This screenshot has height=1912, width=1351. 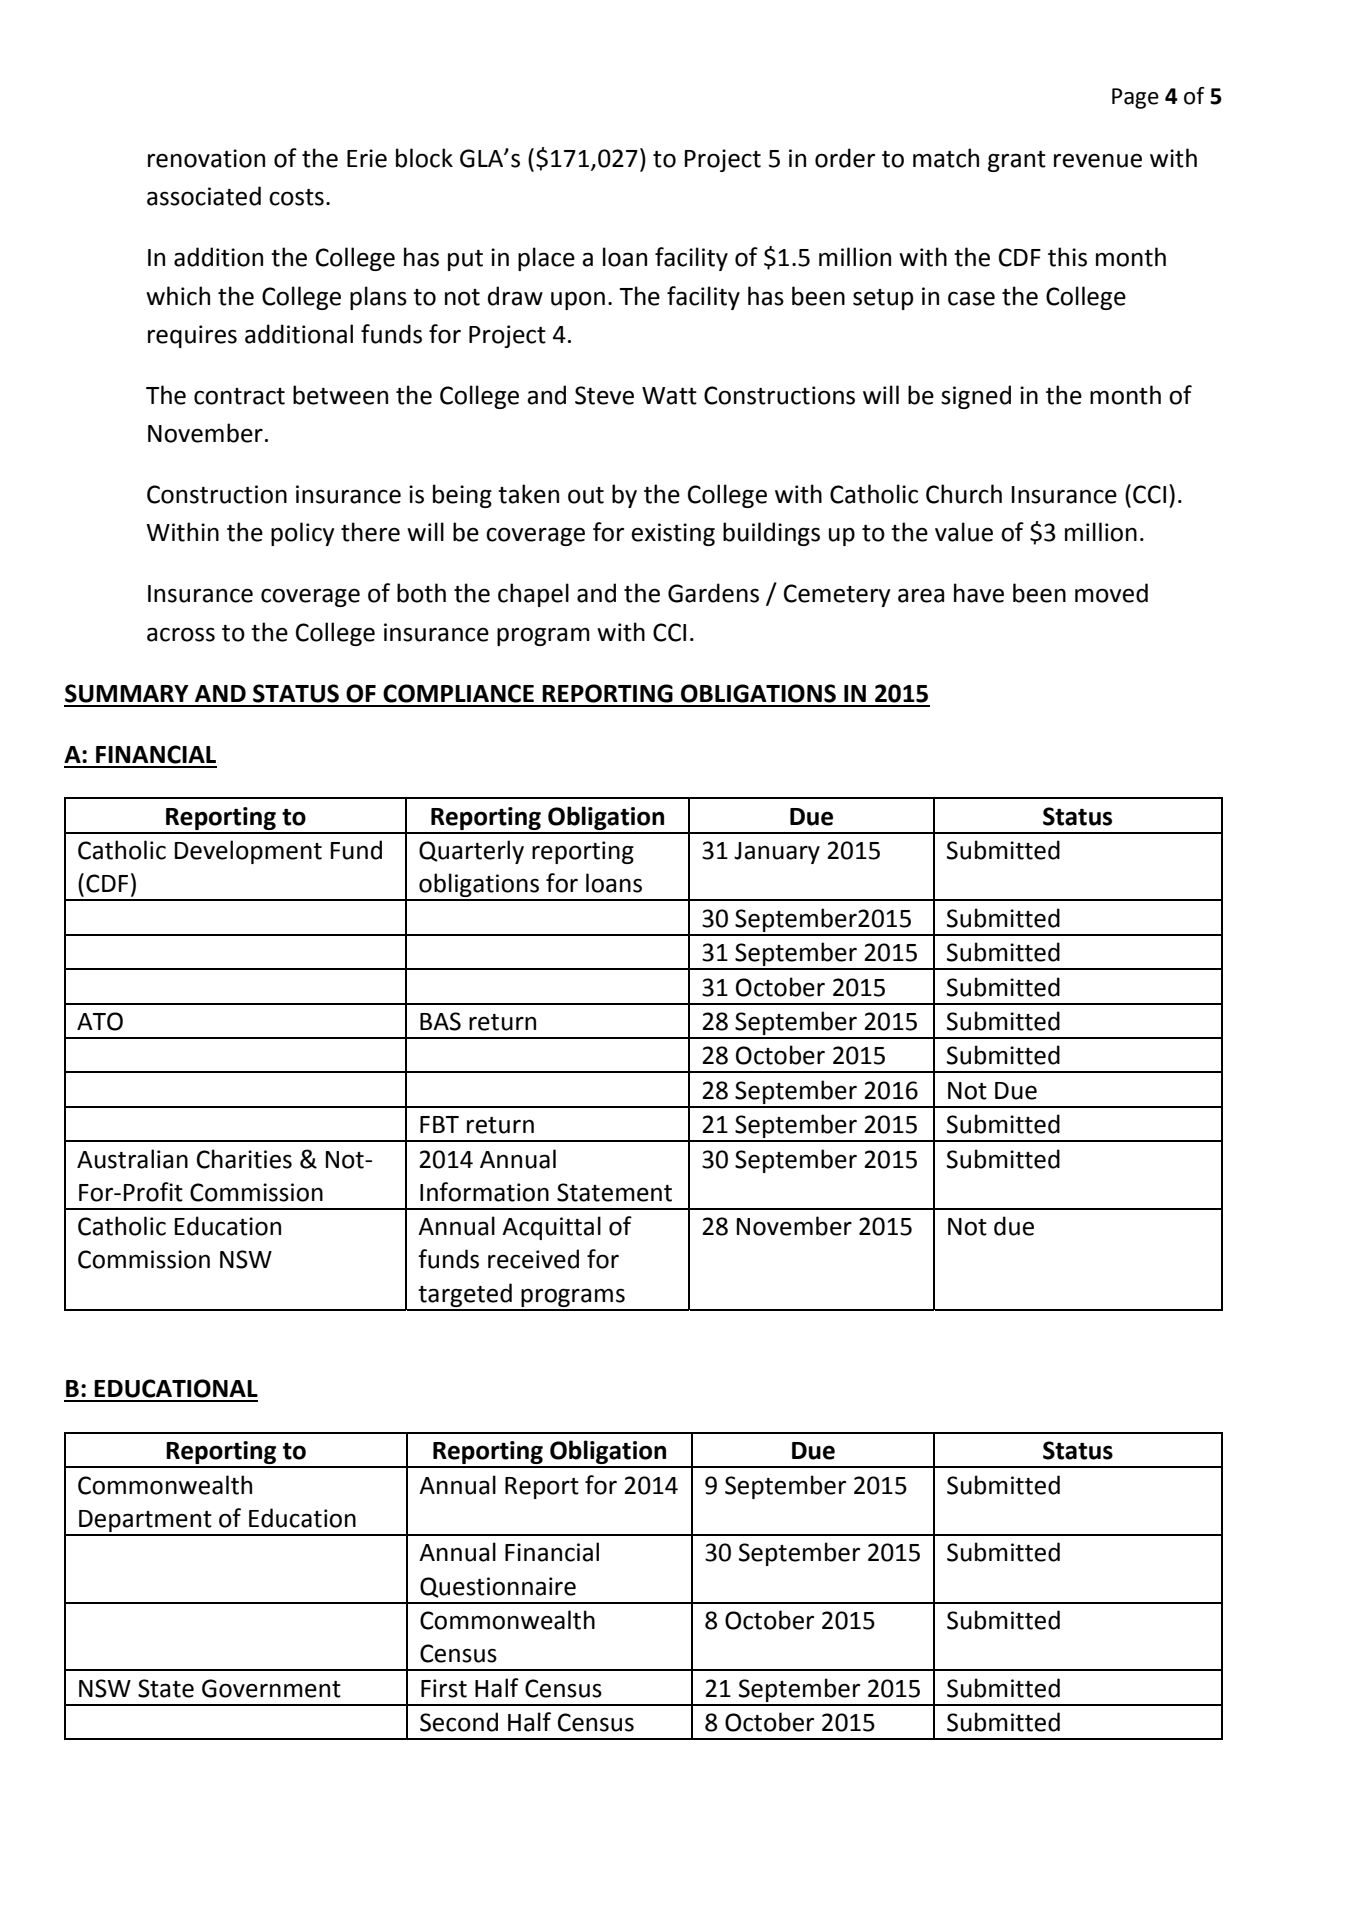 I want to click on renovation, so click(x=206, y=158).
